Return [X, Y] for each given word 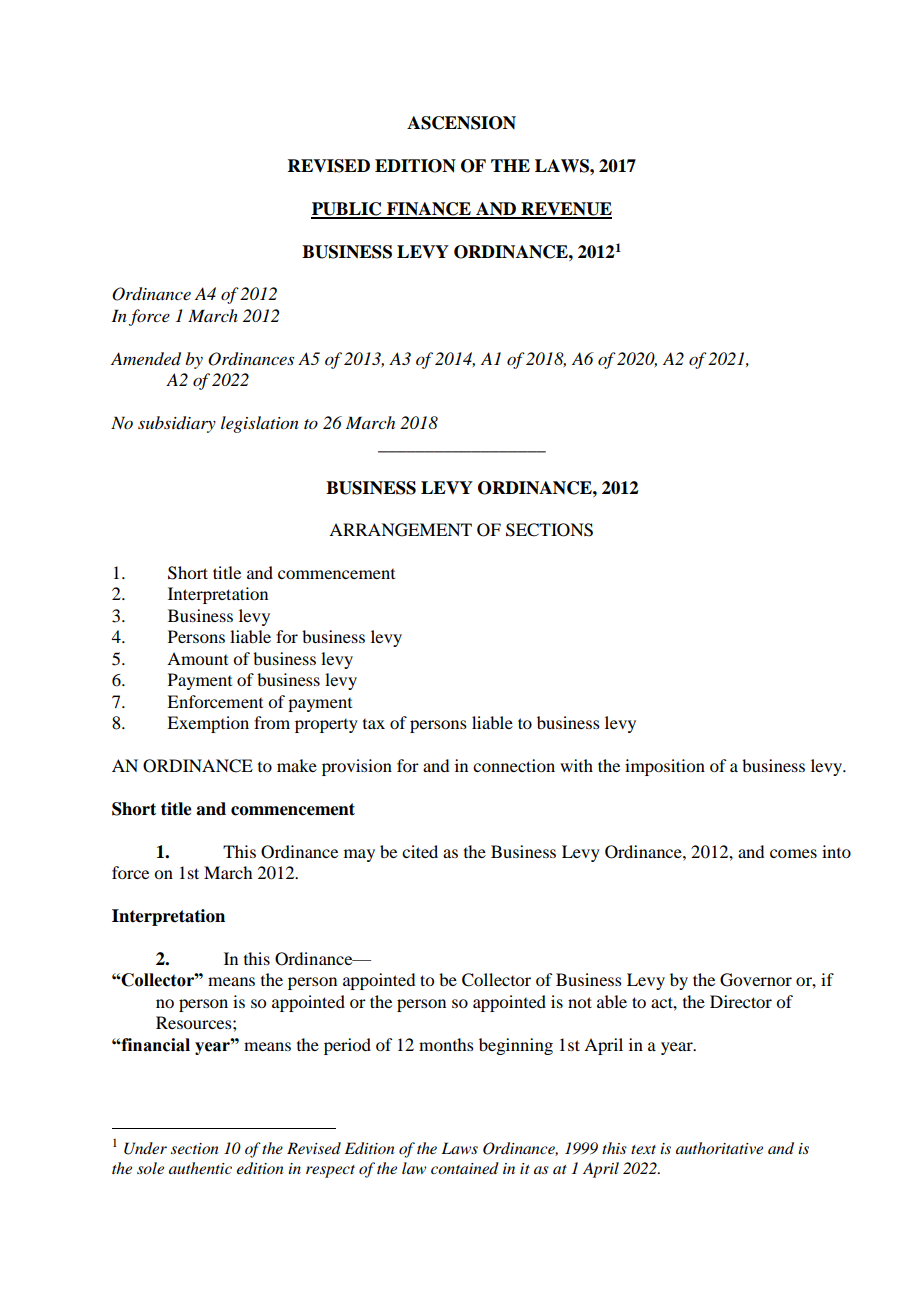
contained [465, 1168]
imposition [665, 767]
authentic [200, 1168]
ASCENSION [461, 123]
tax [374, 724]
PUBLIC [347, 210]
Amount [197, 658]
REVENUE [565, 210]
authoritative [719, 1148]
